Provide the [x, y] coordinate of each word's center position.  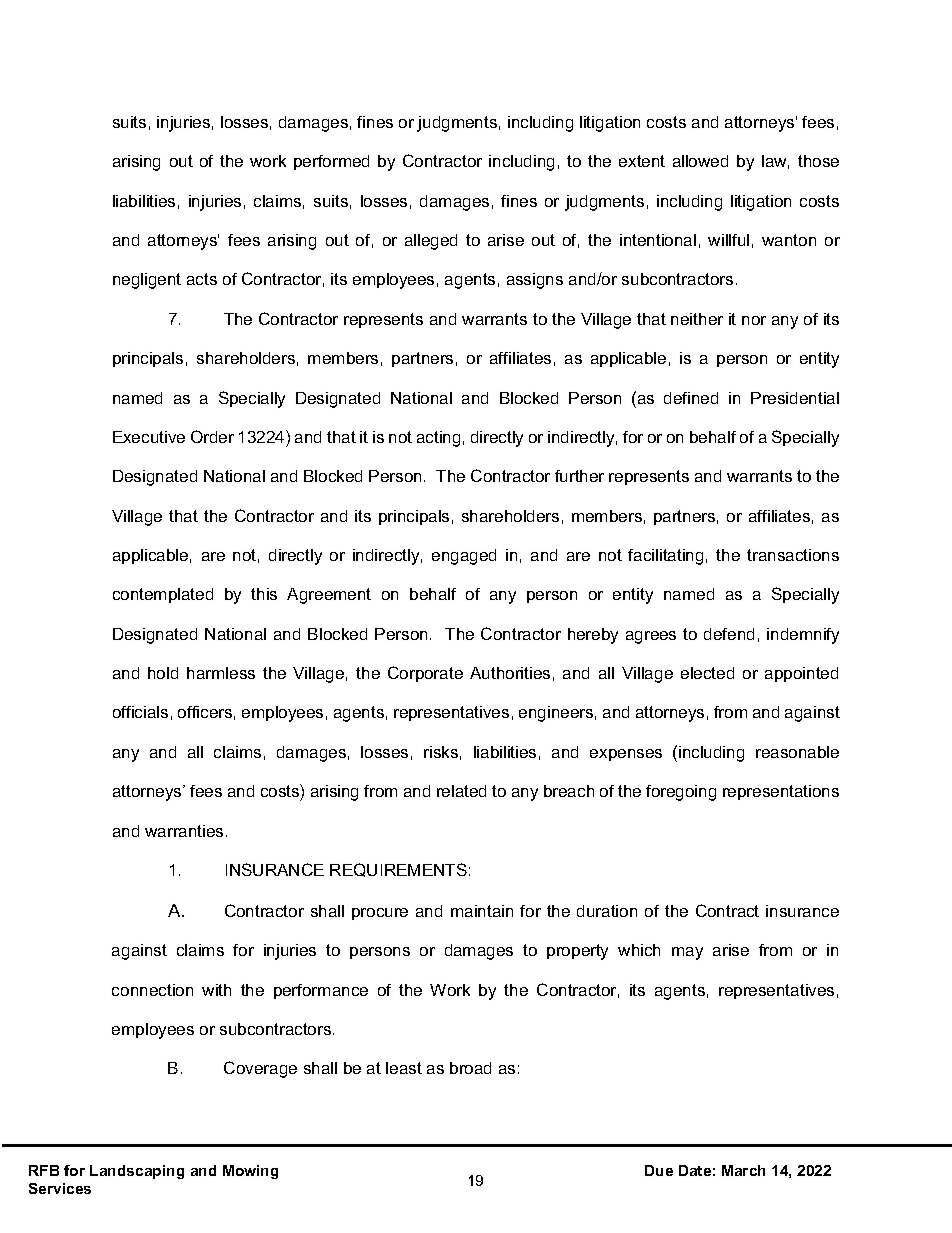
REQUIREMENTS [398, 870]
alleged [431, 242]
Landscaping [137, 1172]
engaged [464, 557]
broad [470, 1068]
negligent [147, 281]
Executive [149, 437]
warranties [184, 831]
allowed [700, 161]
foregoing [681, 793]
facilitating [665, 557]
